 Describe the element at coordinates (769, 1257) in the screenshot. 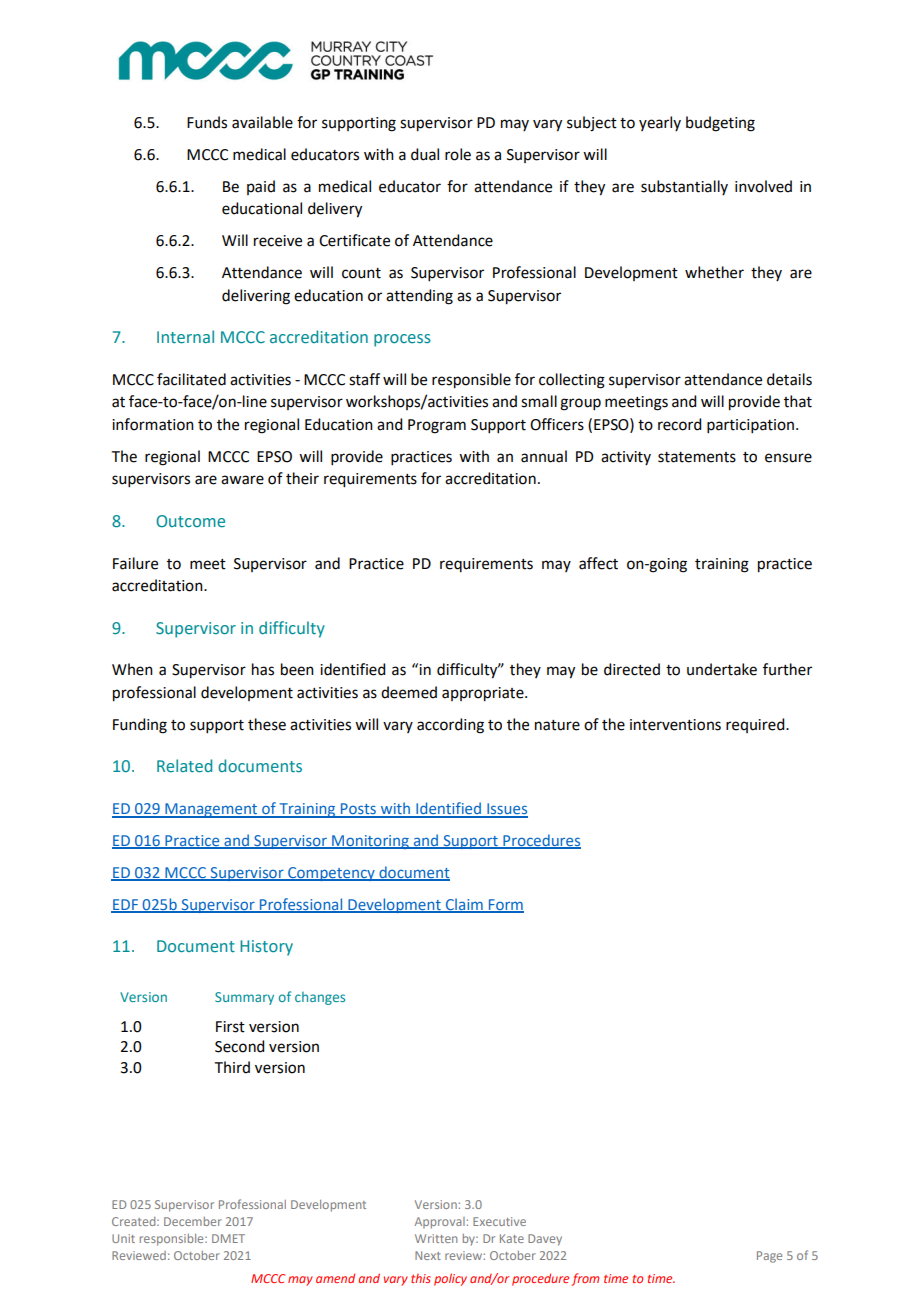

I see `Page` at that location.
